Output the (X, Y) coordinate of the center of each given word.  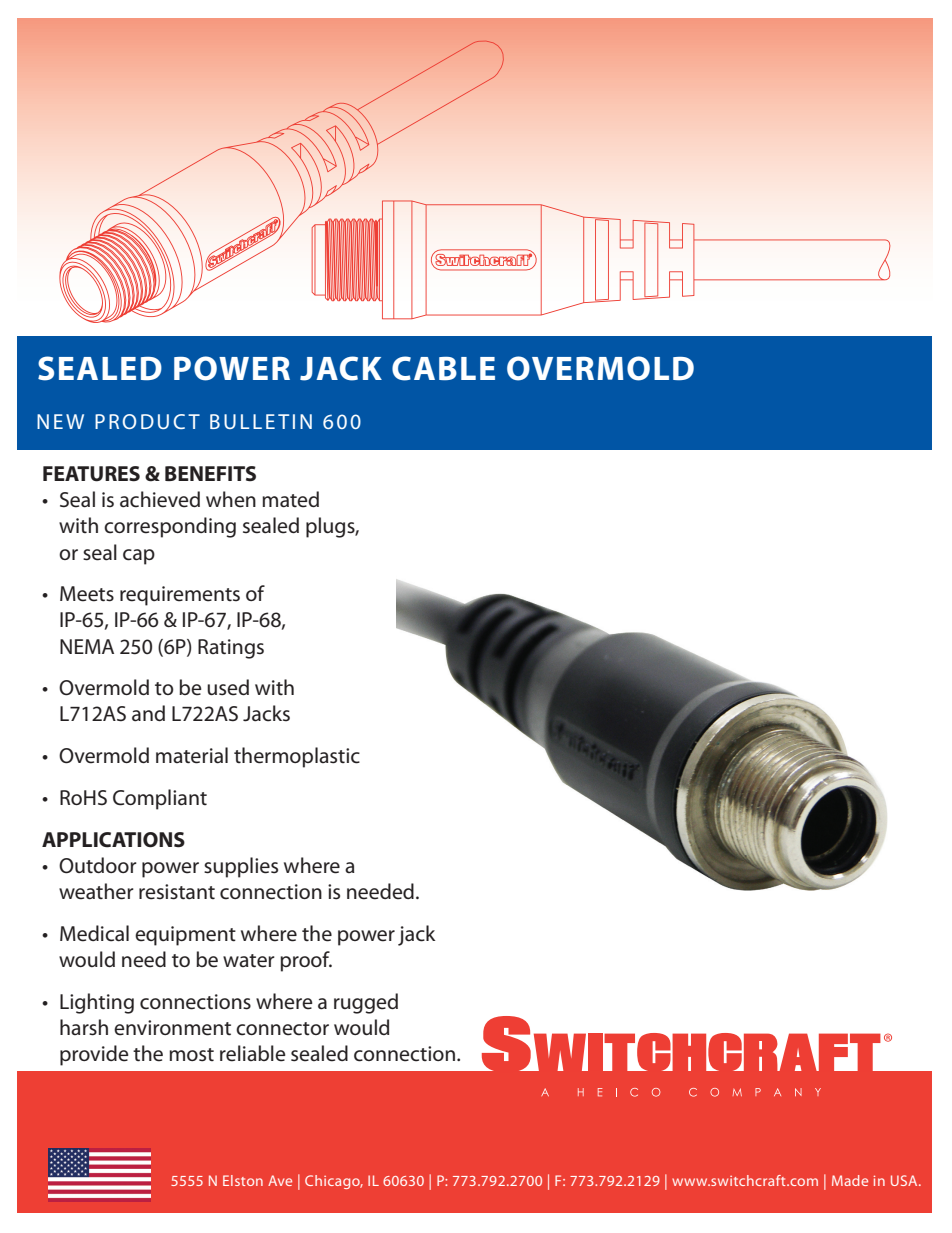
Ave (280, 1180)
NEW (60, 421)
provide (94, 1055)
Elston (243, 1180)
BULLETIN (261, 421)
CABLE (443, 368)
